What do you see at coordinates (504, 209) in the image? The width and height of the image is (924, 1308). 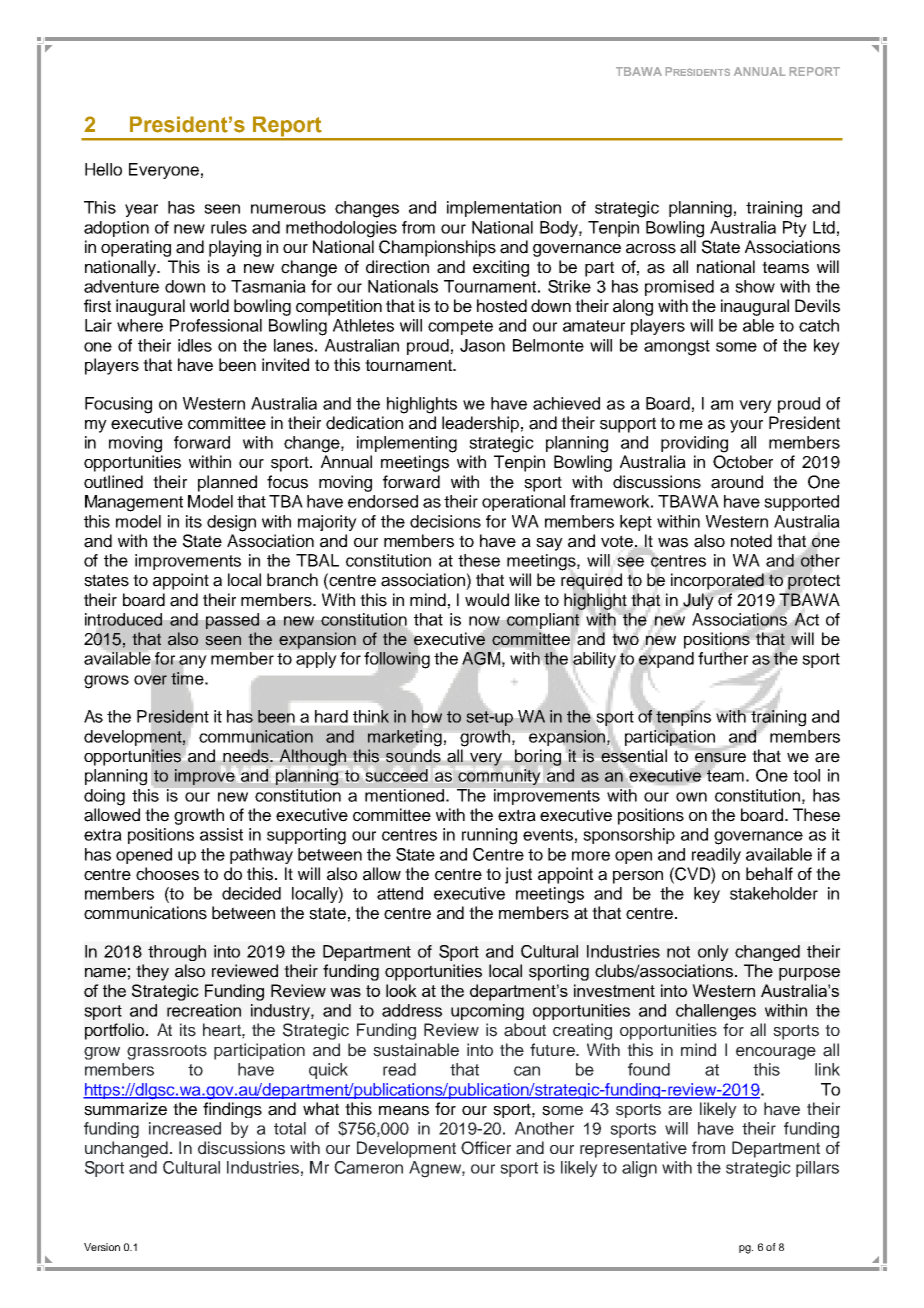 I see `implementation` at bounding box center [504, 209].
